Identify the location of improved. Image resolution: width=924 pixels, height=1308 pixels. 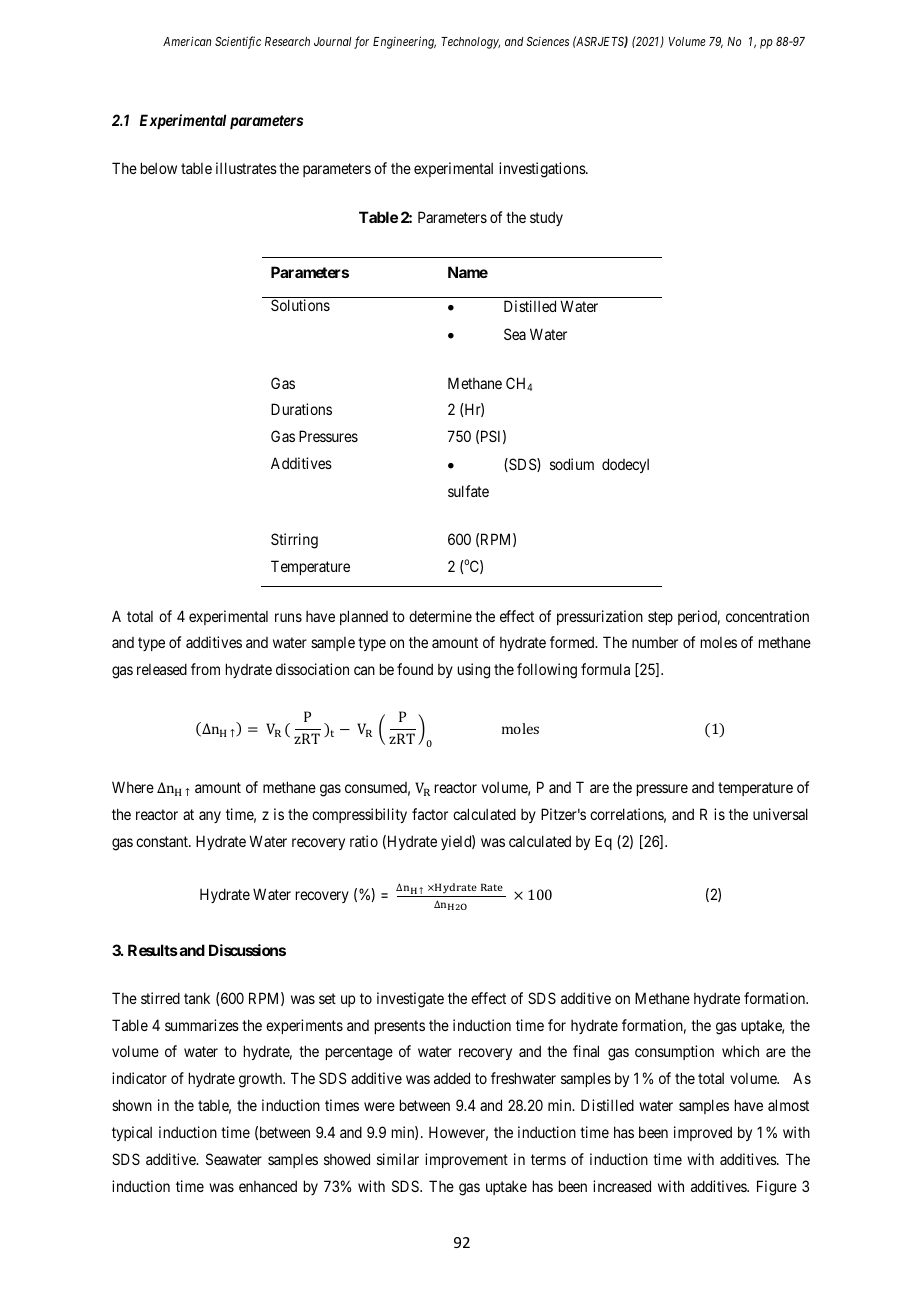
(703, 1133).
